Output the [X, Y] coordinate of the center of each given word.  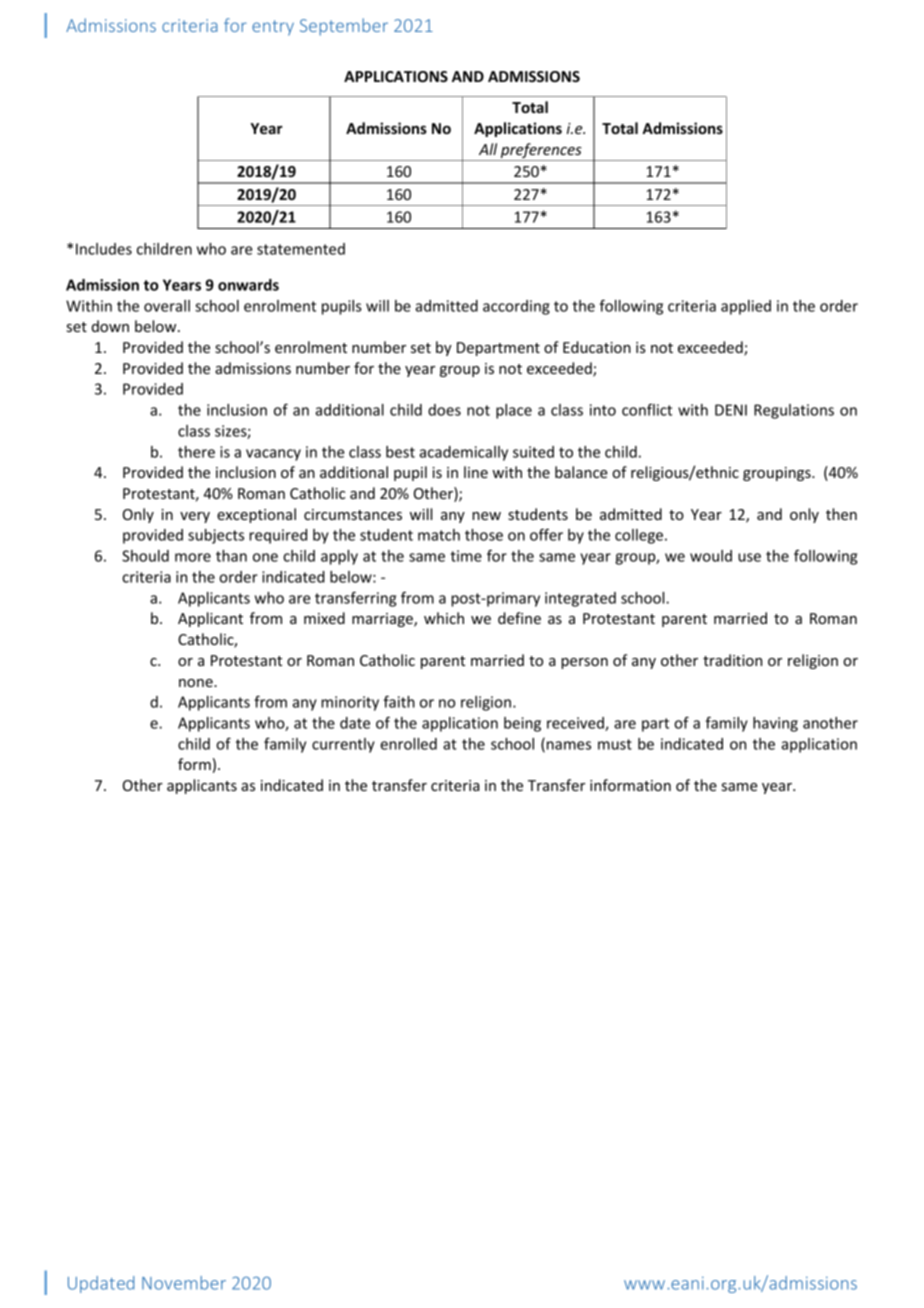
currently [343, 745]
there [196, 452]
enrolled [408, 744]
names [569, 745]
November [184, 1283]
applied [746, 307]
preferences [541, 152]
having [775, 724]
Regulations [794, 411]
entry [273, 28]
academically [463, 453]
